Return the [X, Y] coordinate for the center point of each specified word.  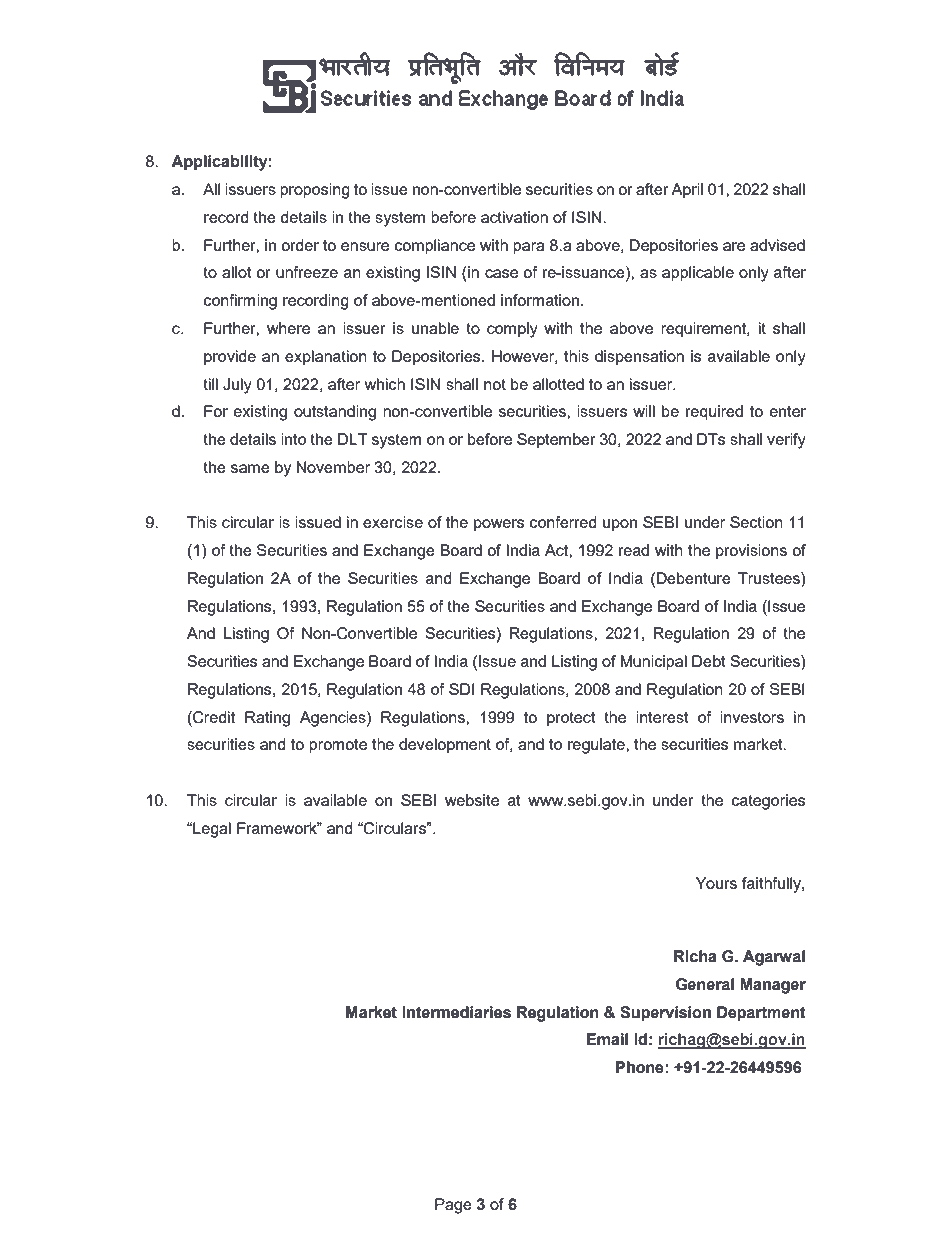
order [300, 245]
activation [514, 217]
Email [607, 1039]
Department [761, 1014]
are [734, 246]
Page [453, 1206]
